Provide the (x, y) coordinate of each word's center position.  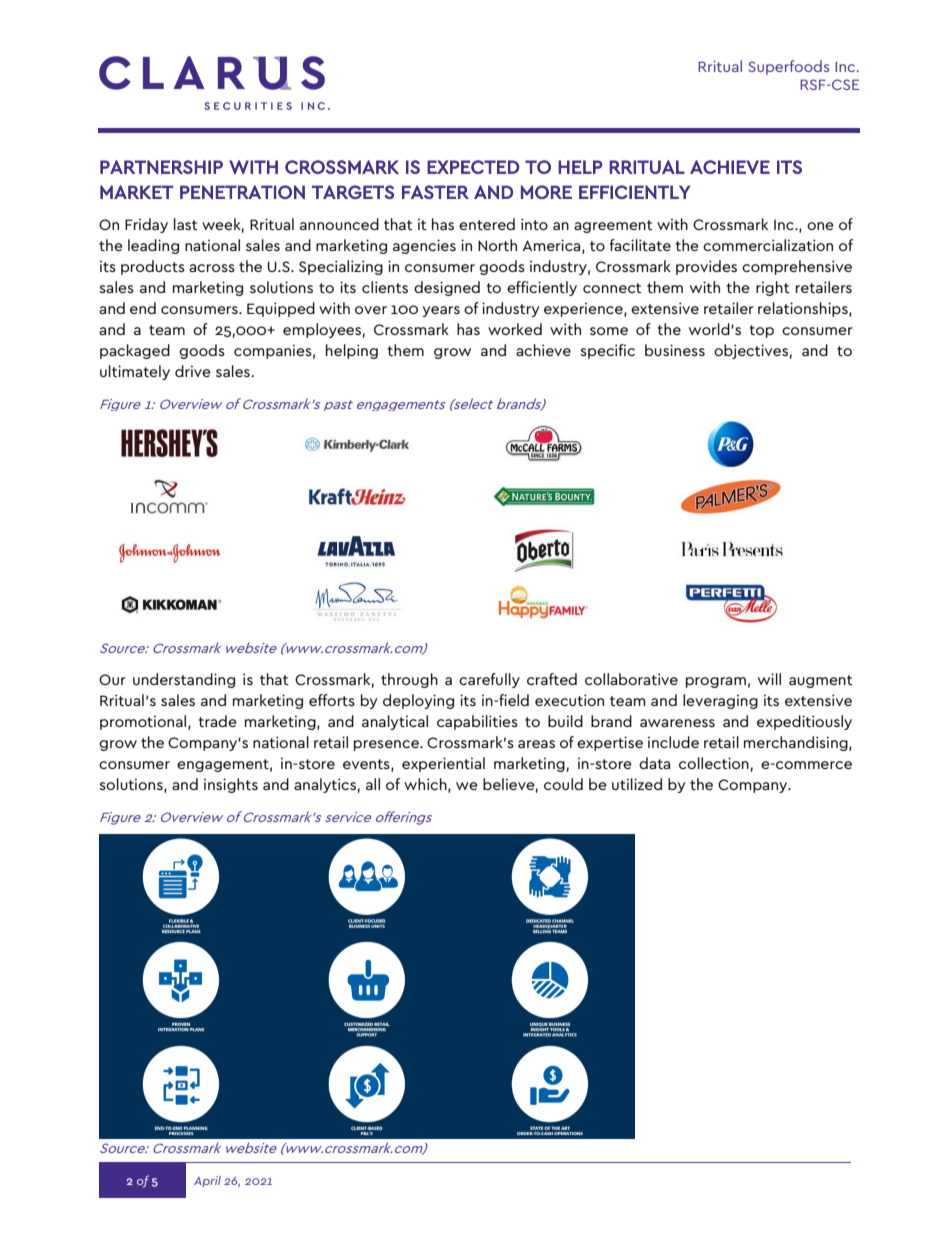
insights (231, 785)
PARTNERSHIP (161, 167)
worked (515, 329)
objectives (751, 351)
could (563, 784)
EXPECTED (473, 167)
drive (193, 371)
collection (714, 763)
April (207, 1181)
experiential (443, 764)
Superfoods (788, 67)
